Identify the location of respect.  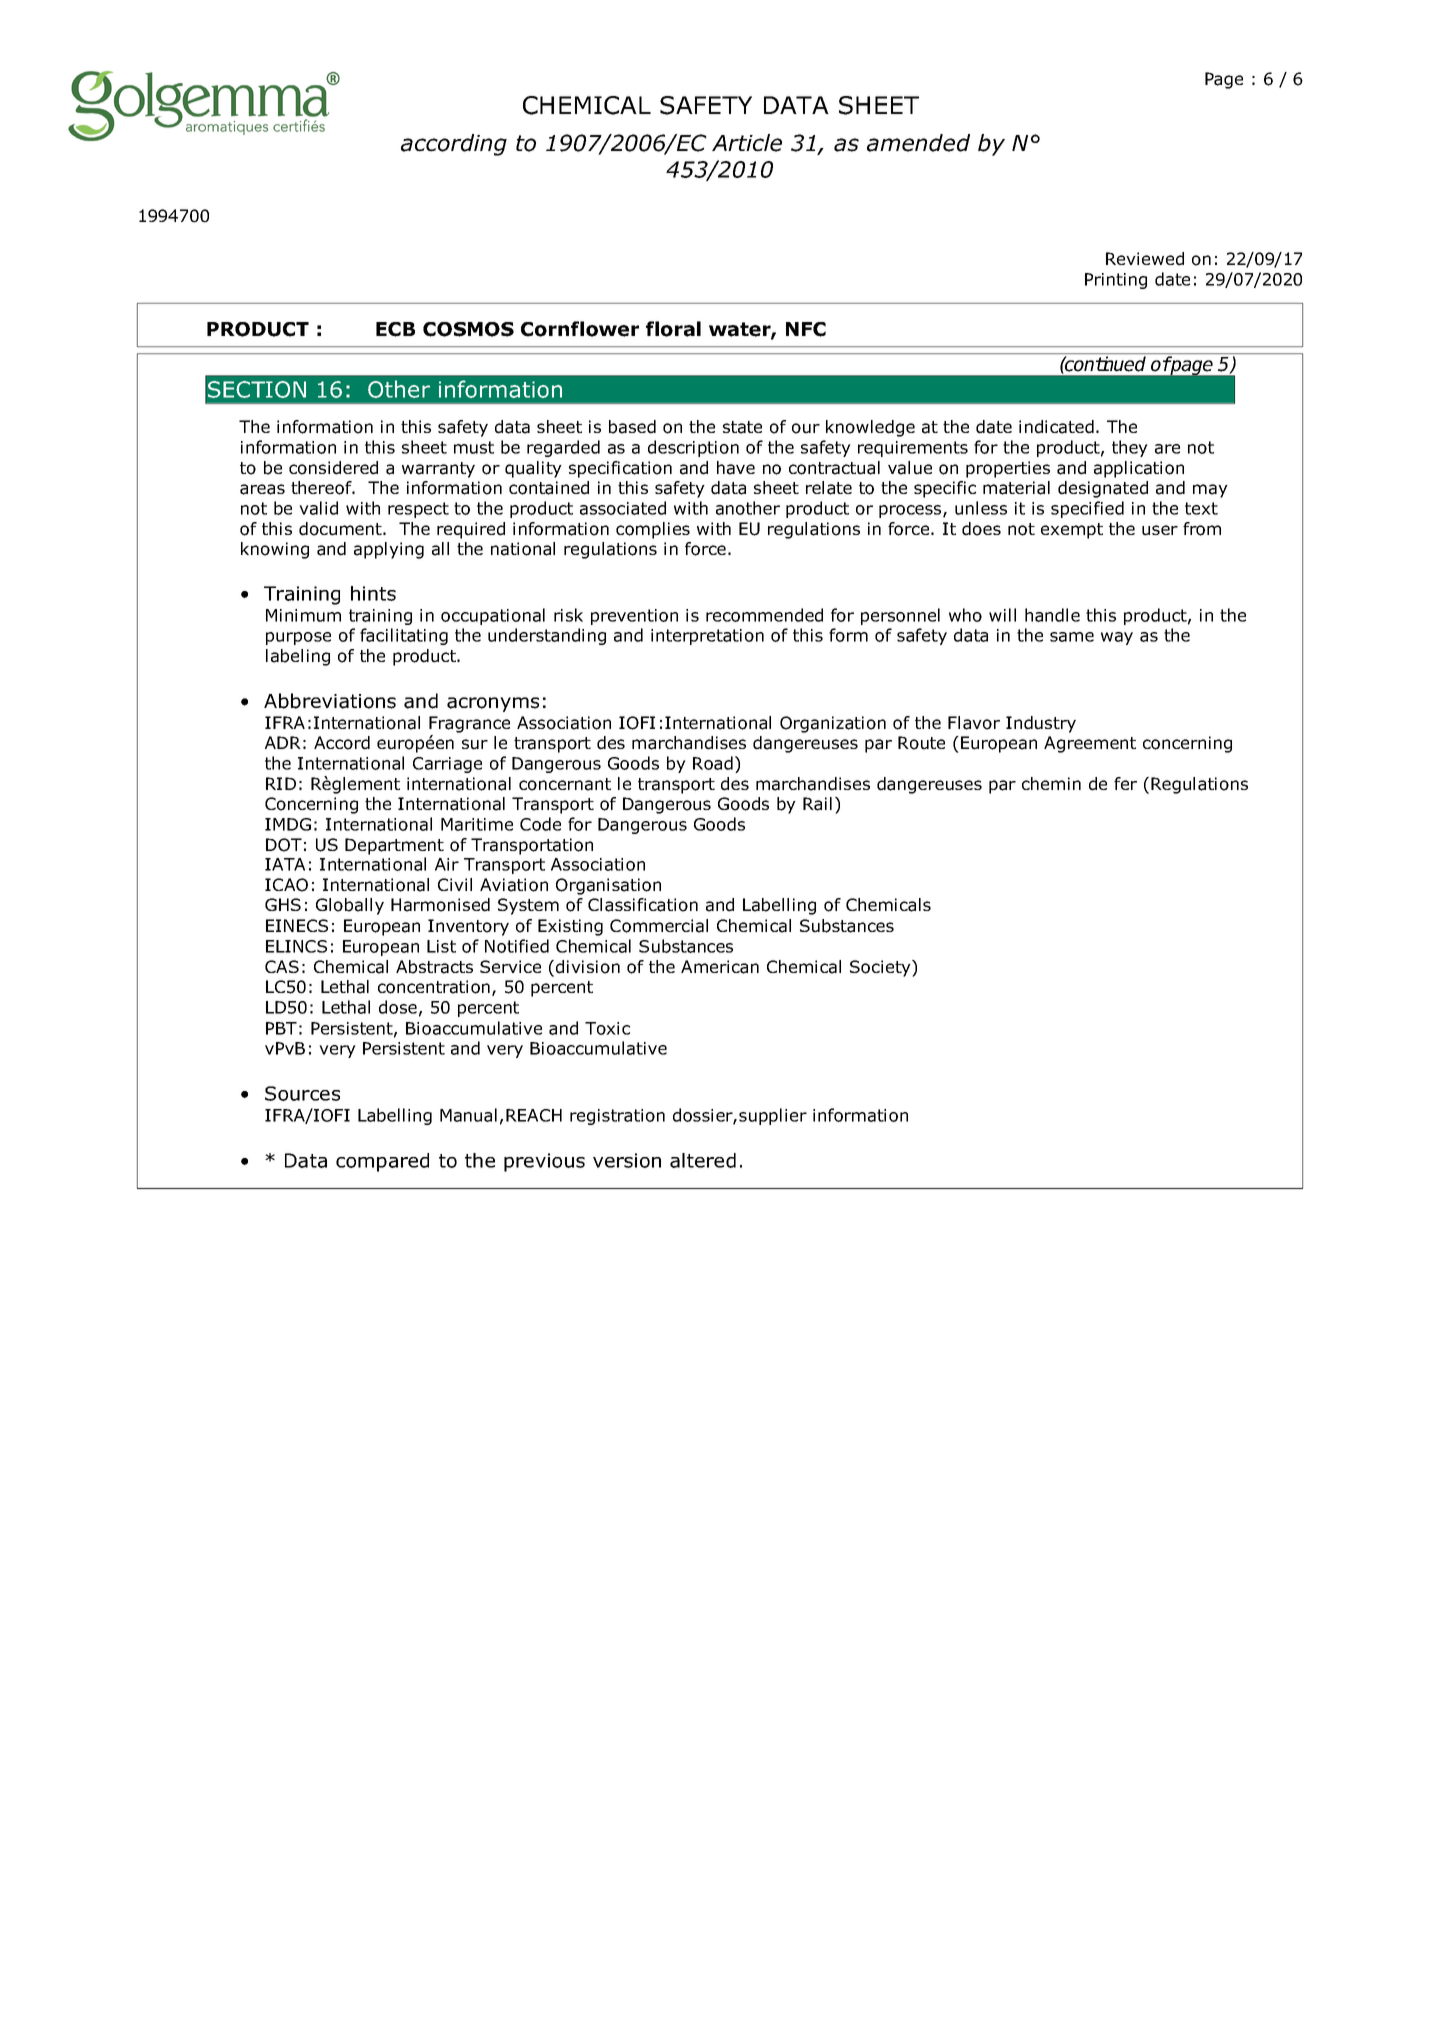
(418, 510).
